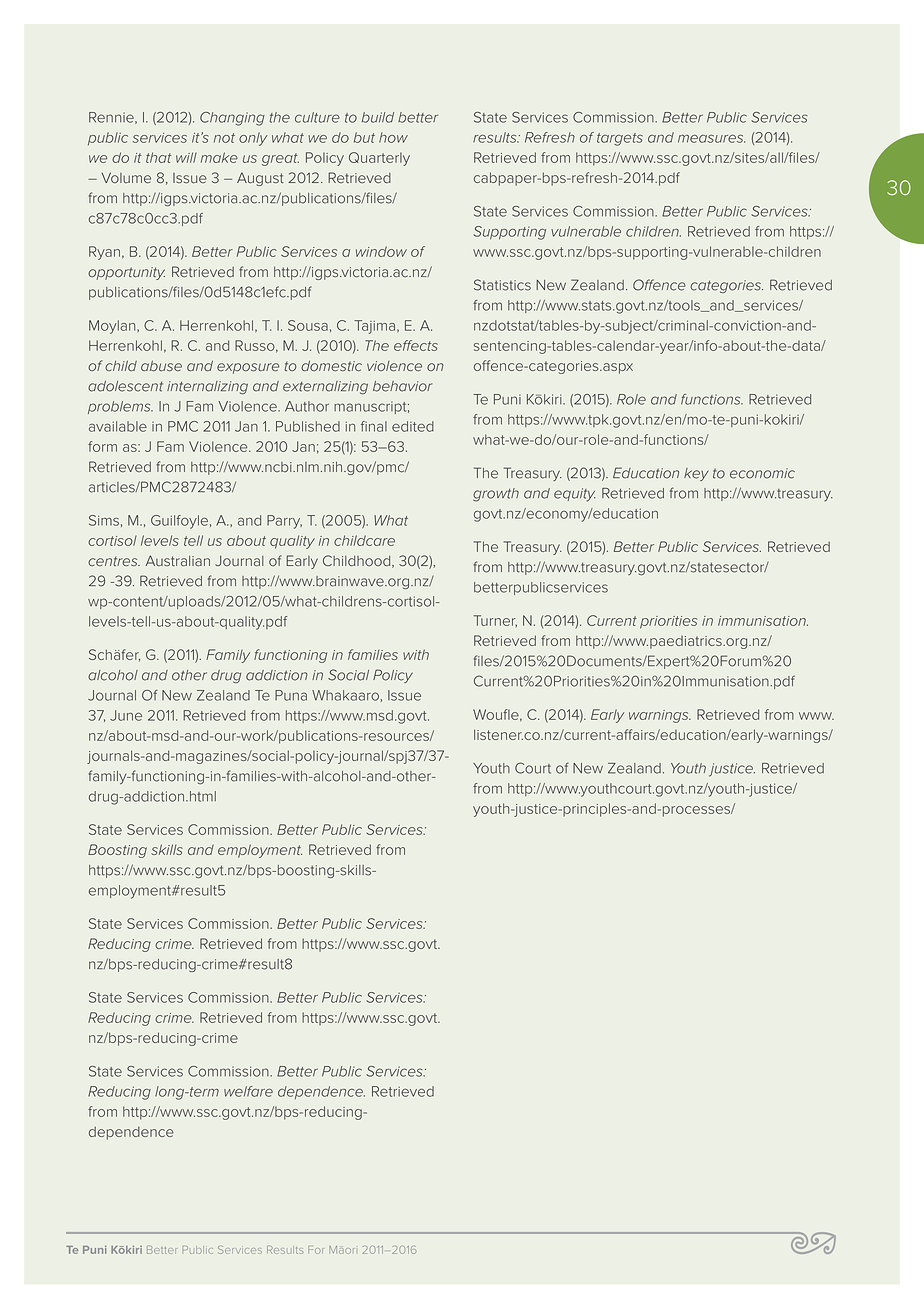  What do you see at coordinates (178, 561) in the page?
I see `Australian` at bounding box center [178, 561].
